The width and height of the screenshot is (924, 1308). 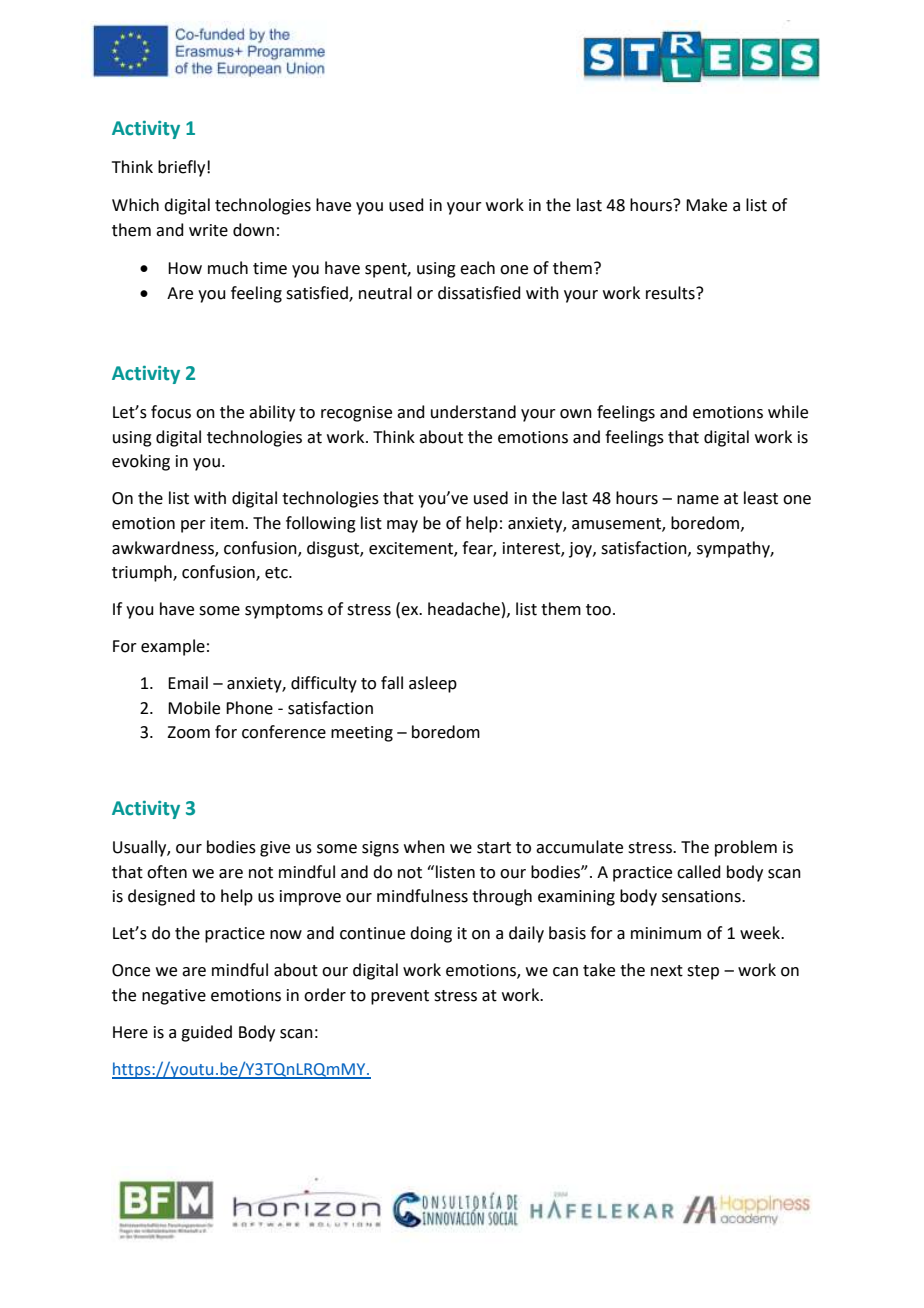 I want to click on Make, so click(x=706, y=205).
